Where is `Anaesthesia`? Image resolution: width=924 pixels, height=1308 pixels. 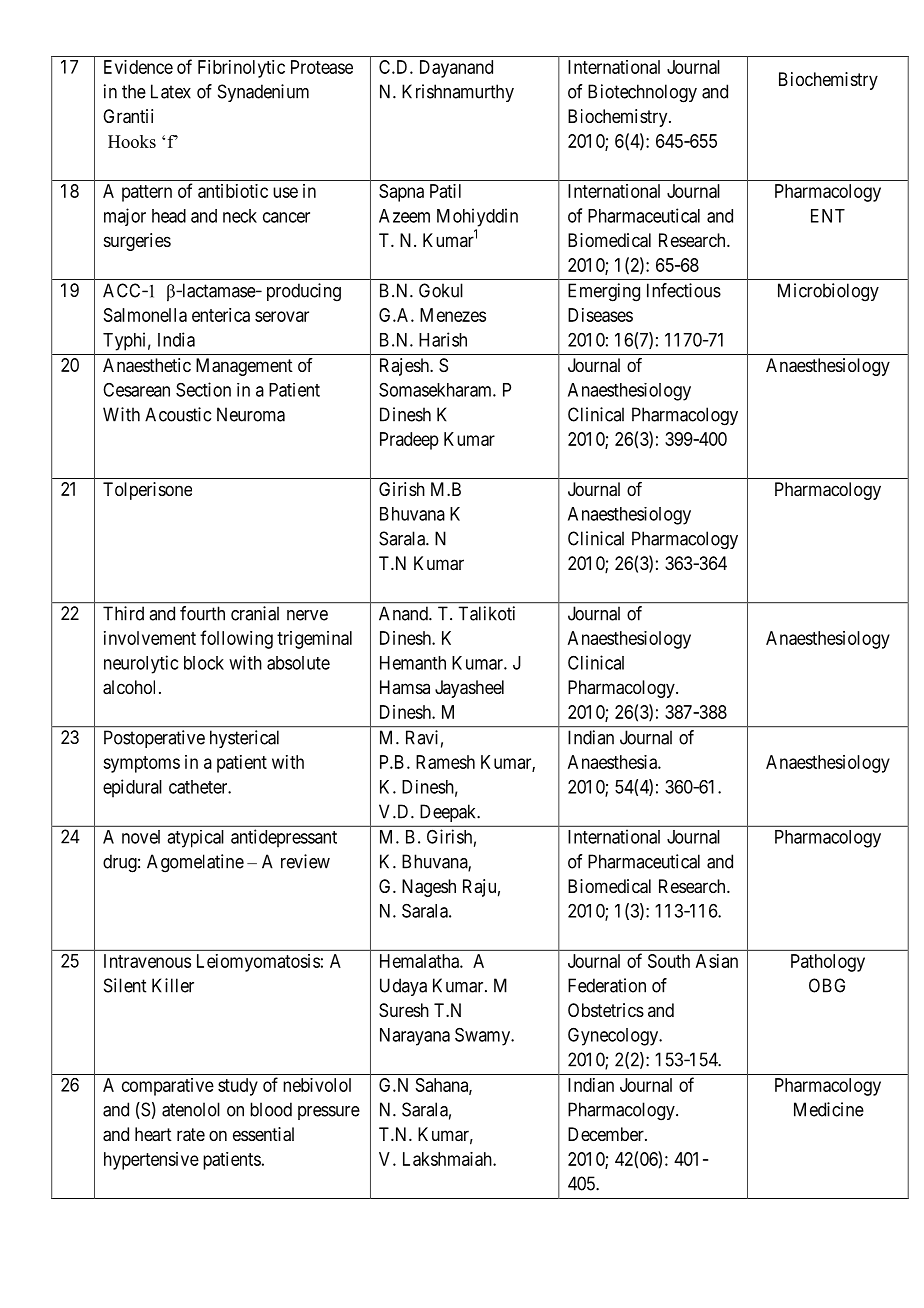
Anaesthesia is located at coordinates (613, 762).
